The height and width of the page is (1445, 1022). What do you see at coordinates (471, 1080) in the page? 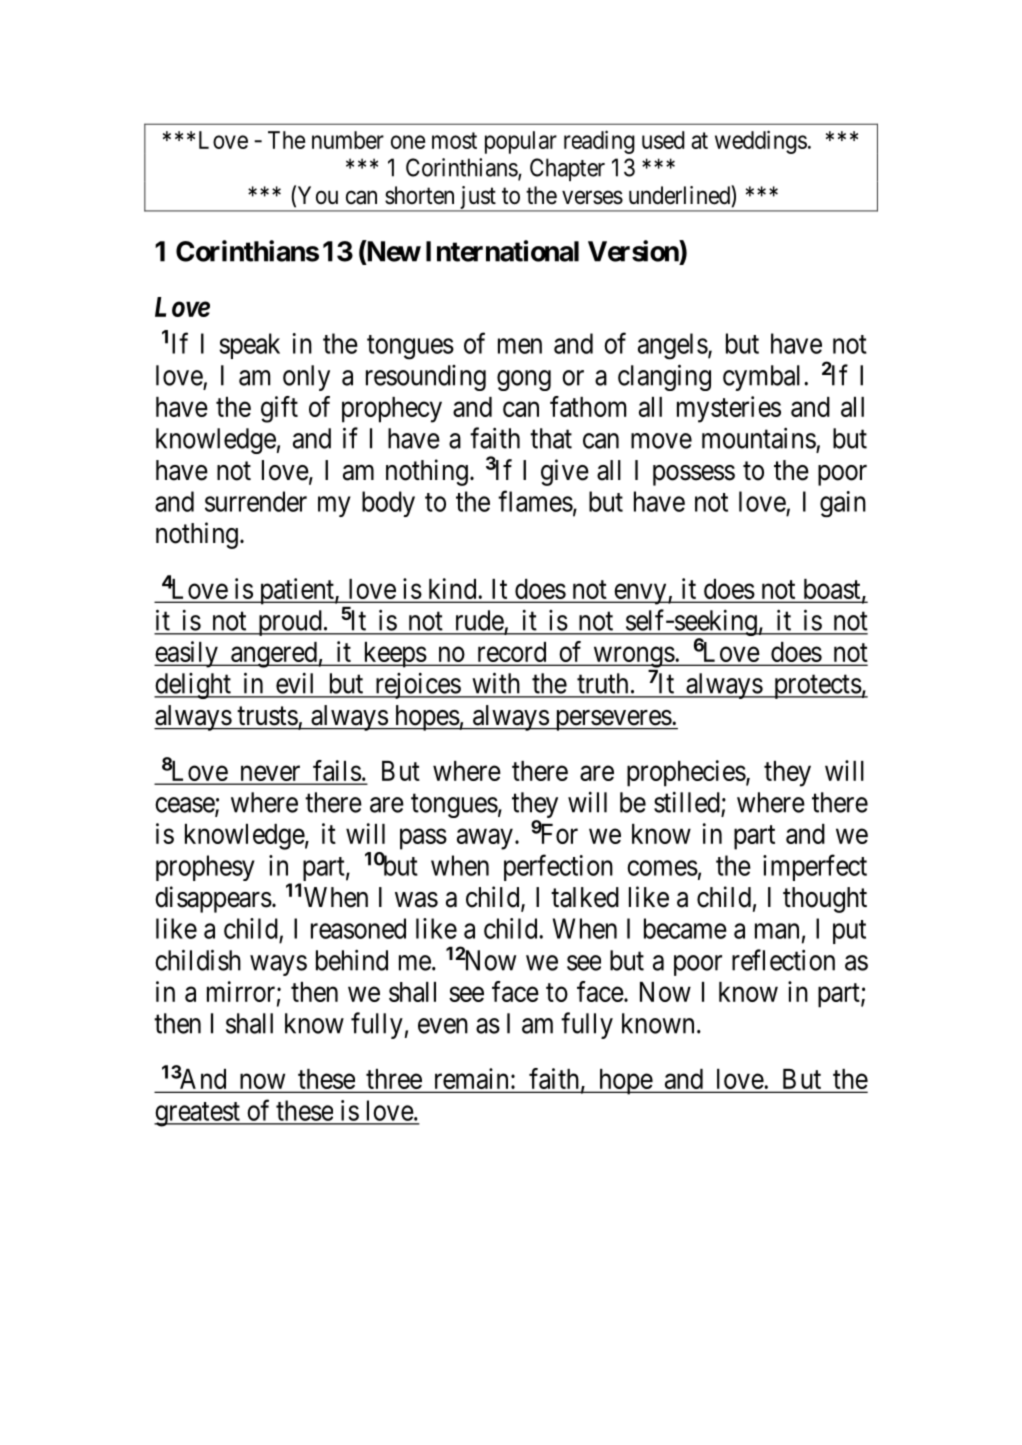
I see `remain` at bounding box center [471, 1080].
